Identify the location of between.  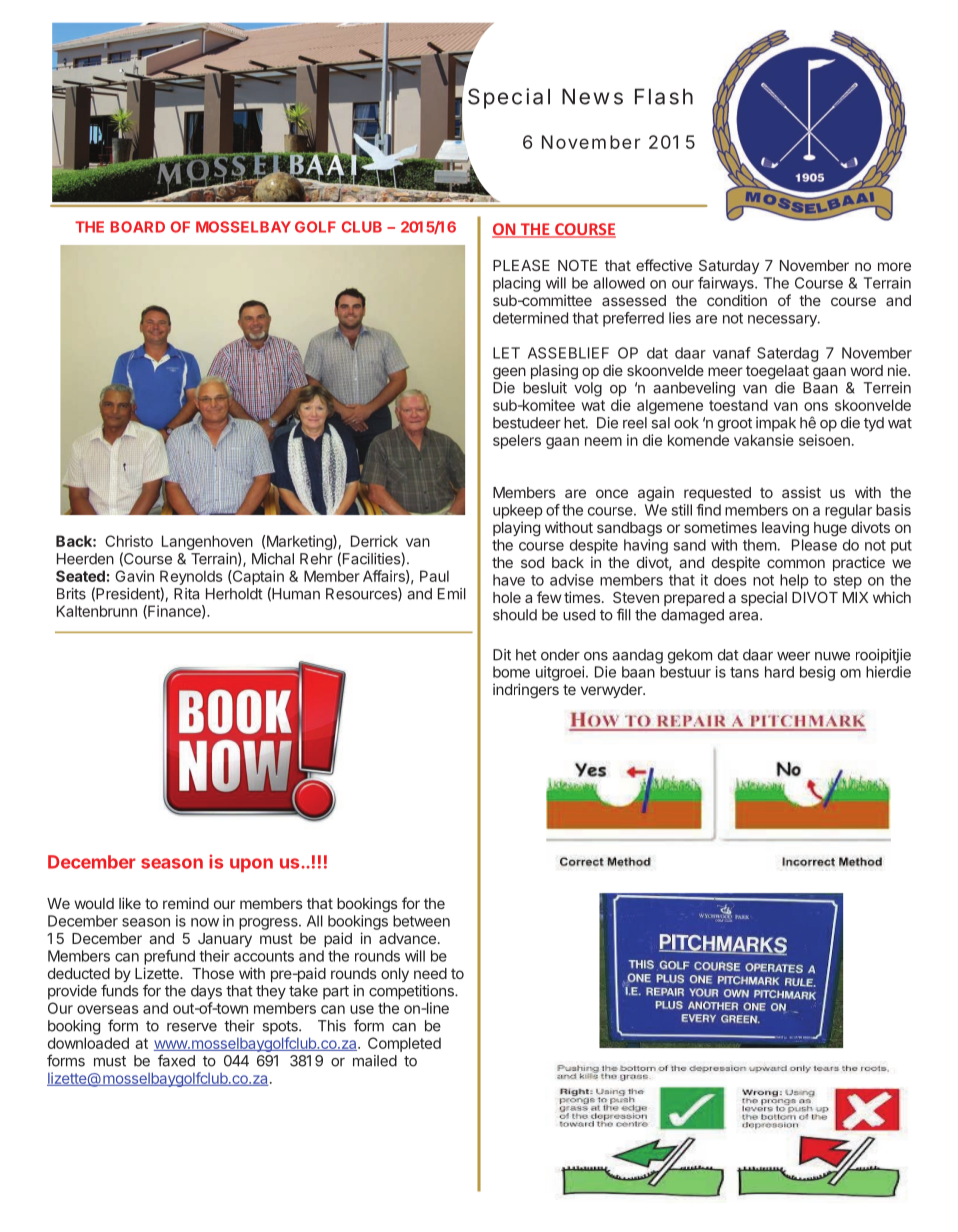
(421, 921).
